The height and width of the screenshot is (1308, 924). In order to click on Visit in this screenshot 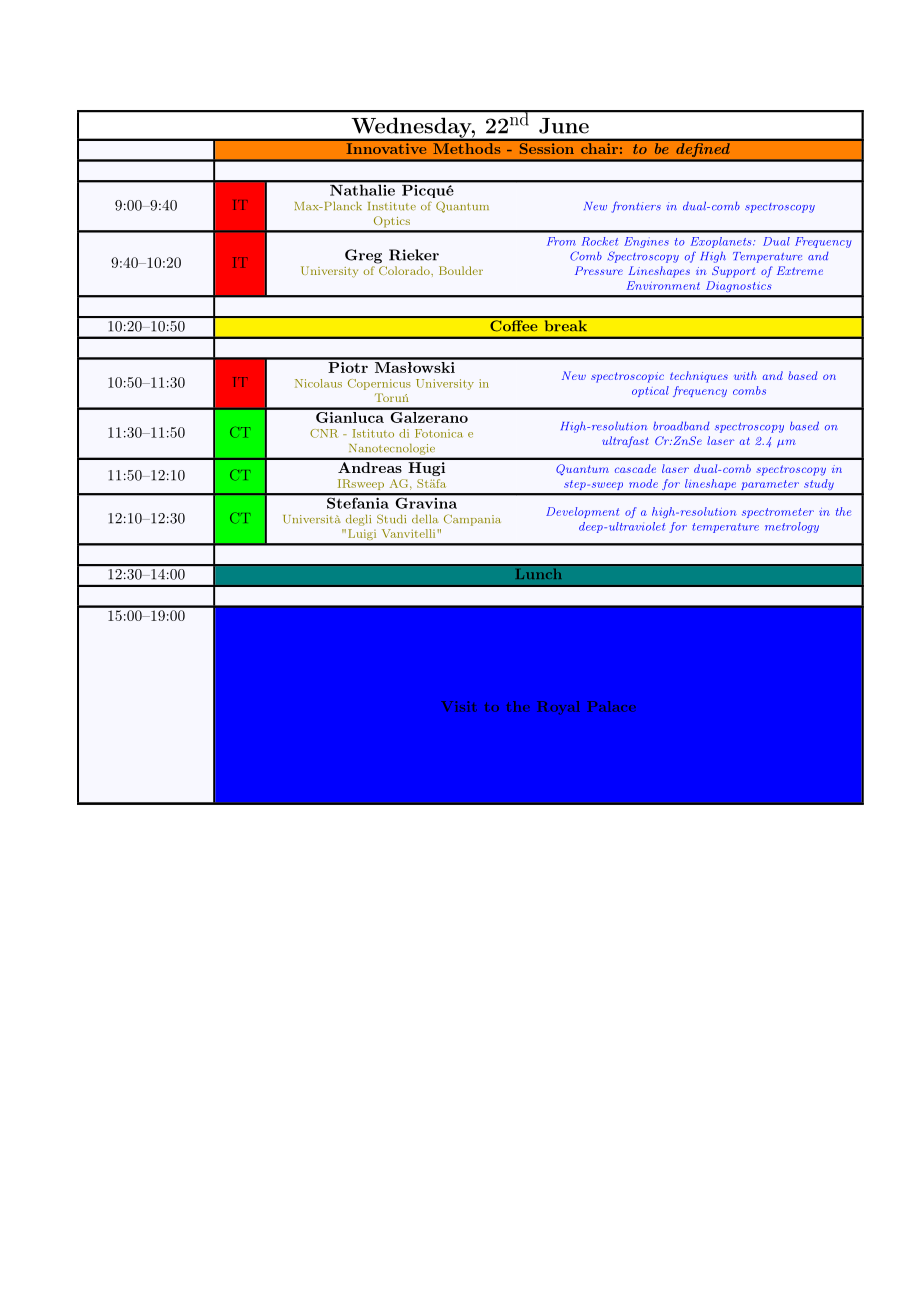, I will do `click(459, 706)`.
